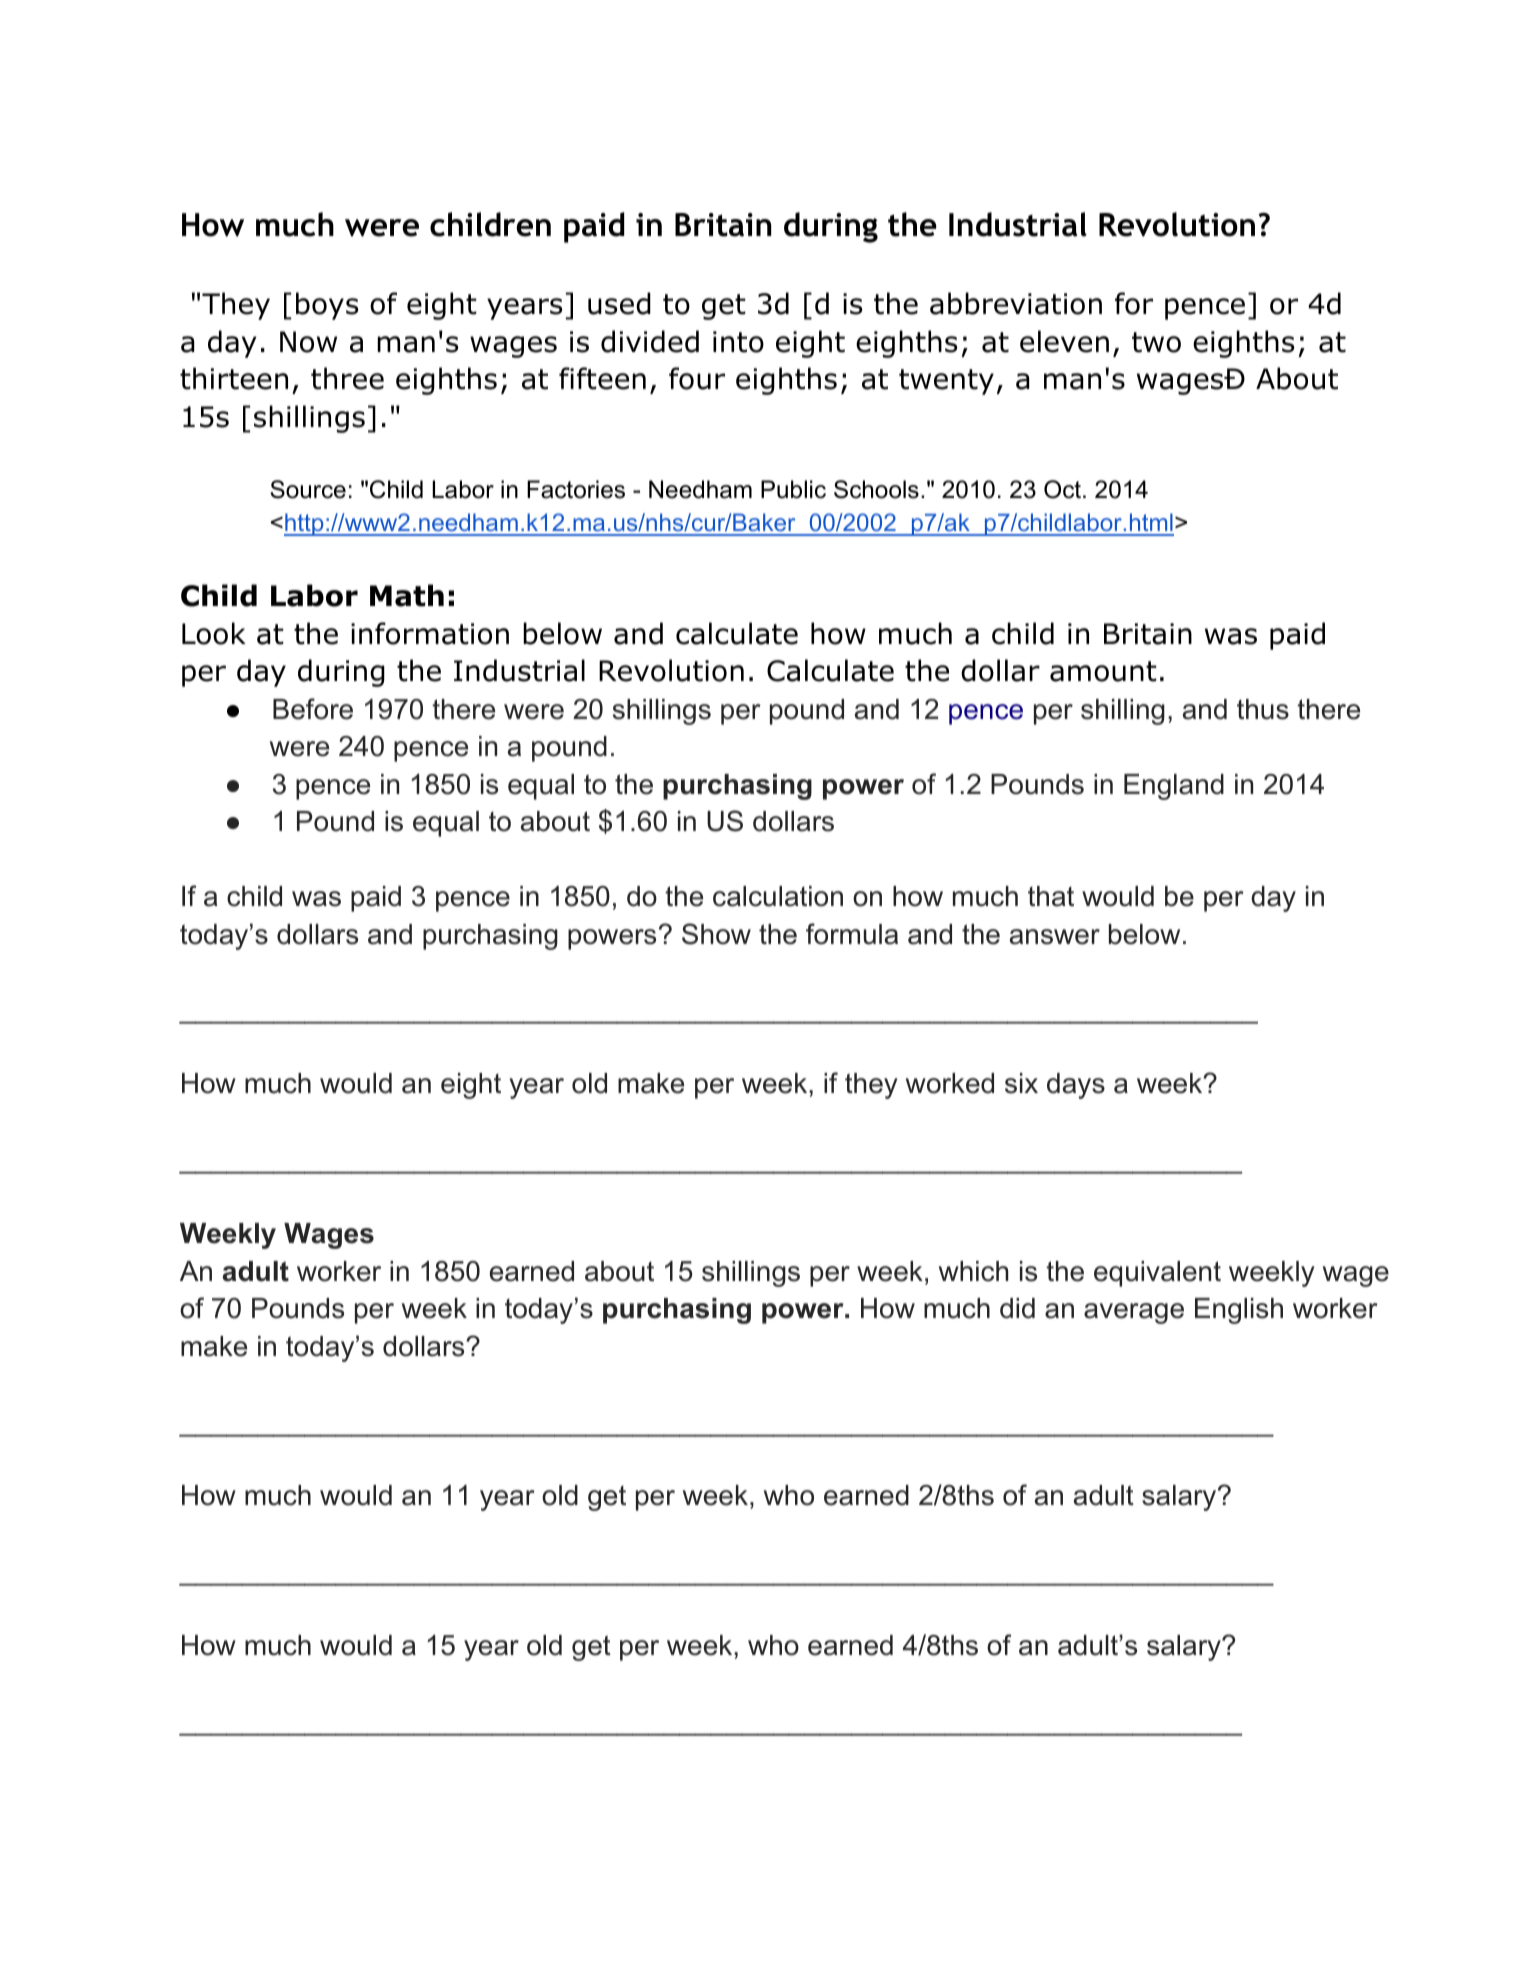 The image size is (1528, 1978). What do you see at coordinates (313, 709) in the page?
I see `Before` at bounding box center [313, 709].
